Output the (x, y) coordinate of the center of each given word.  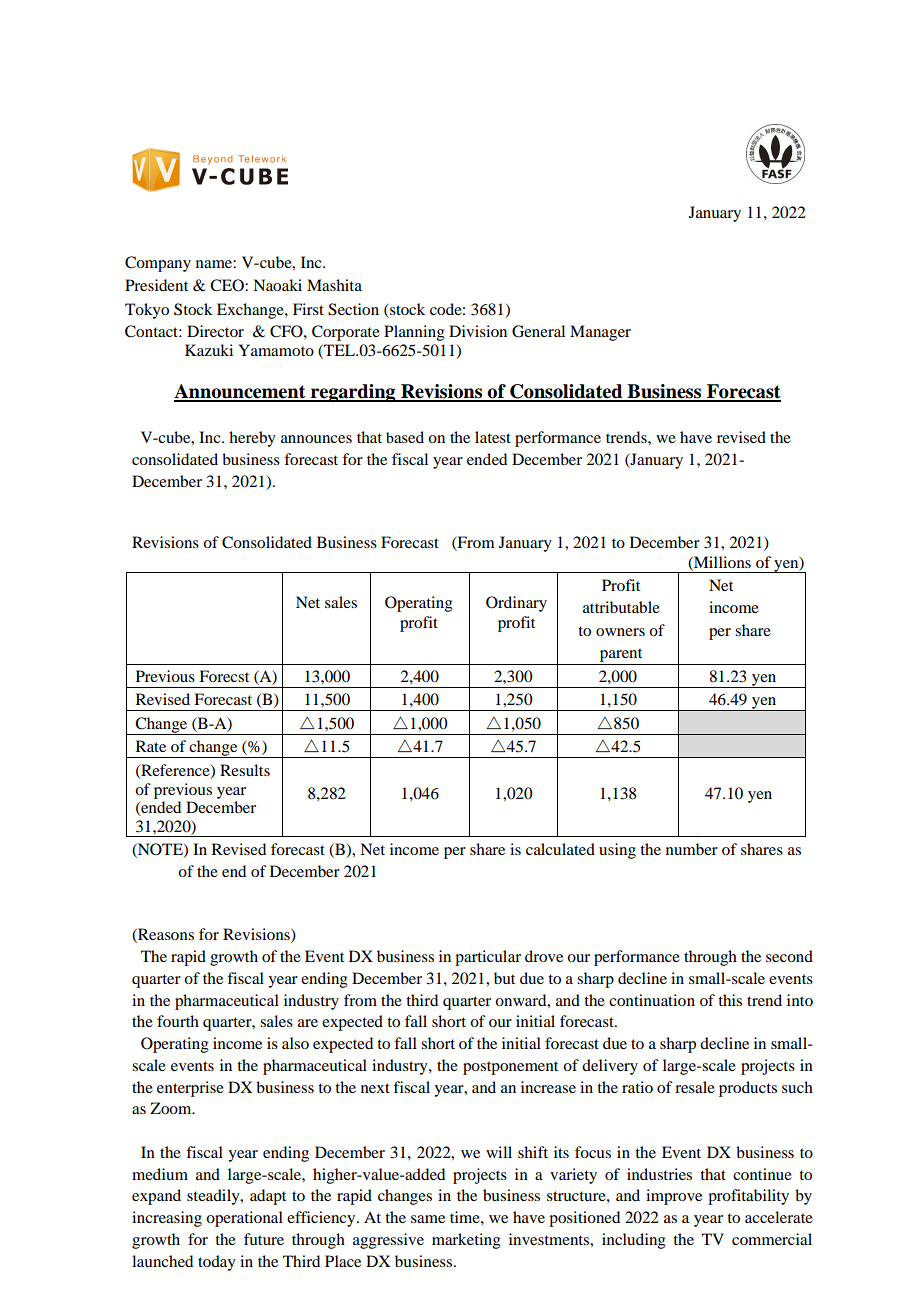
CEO (228, 285)
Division (478, 331)
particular (488, 958)
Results (245, 770)
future (264, 1239)
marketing (466, 1241)
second (789, 956)
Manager (600, 333)
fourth (178, 1021)
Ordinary (516, 604)
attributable (621, 607)
